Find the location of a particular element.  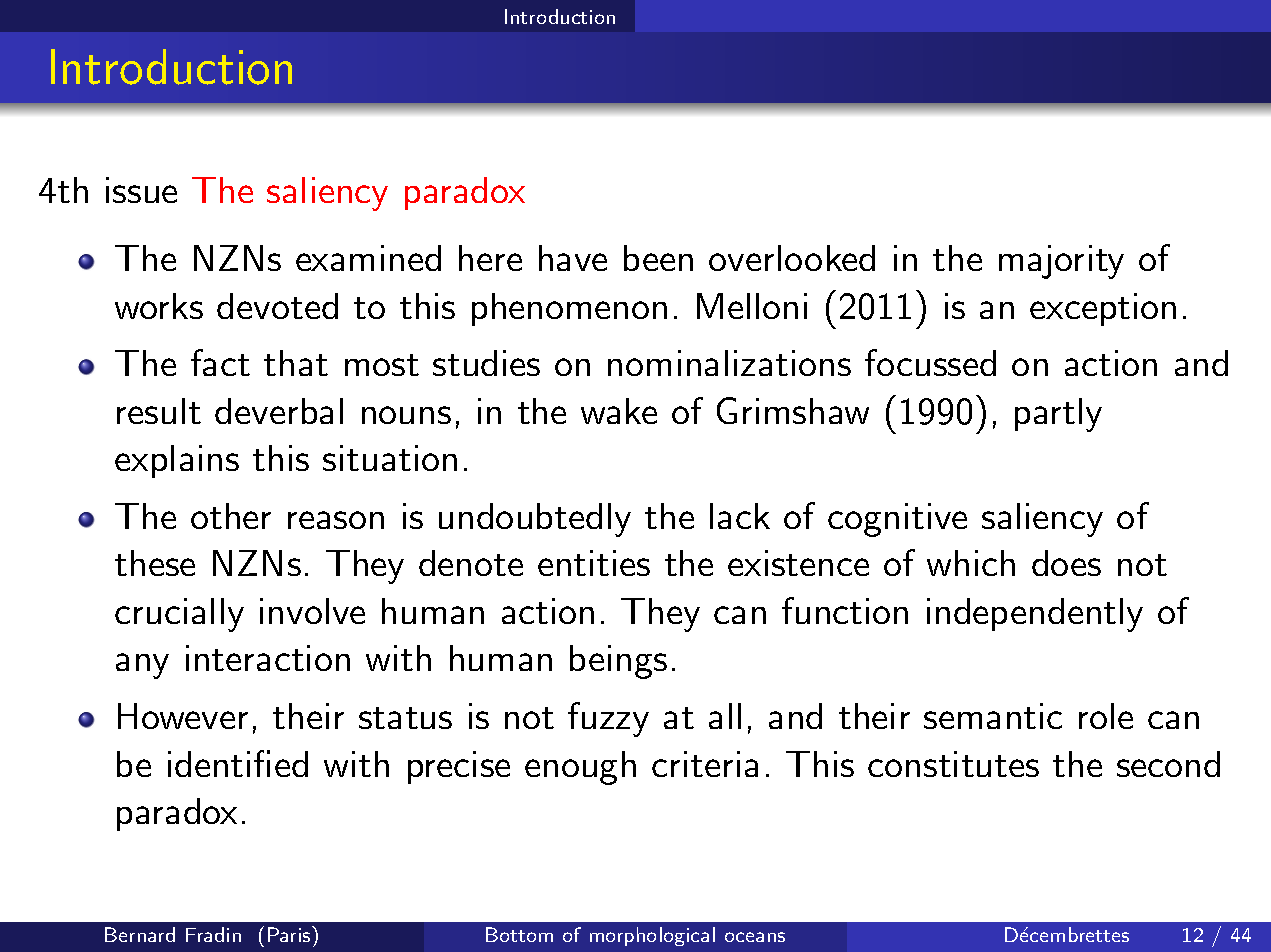

explains is located at coordinates (177, 461).
